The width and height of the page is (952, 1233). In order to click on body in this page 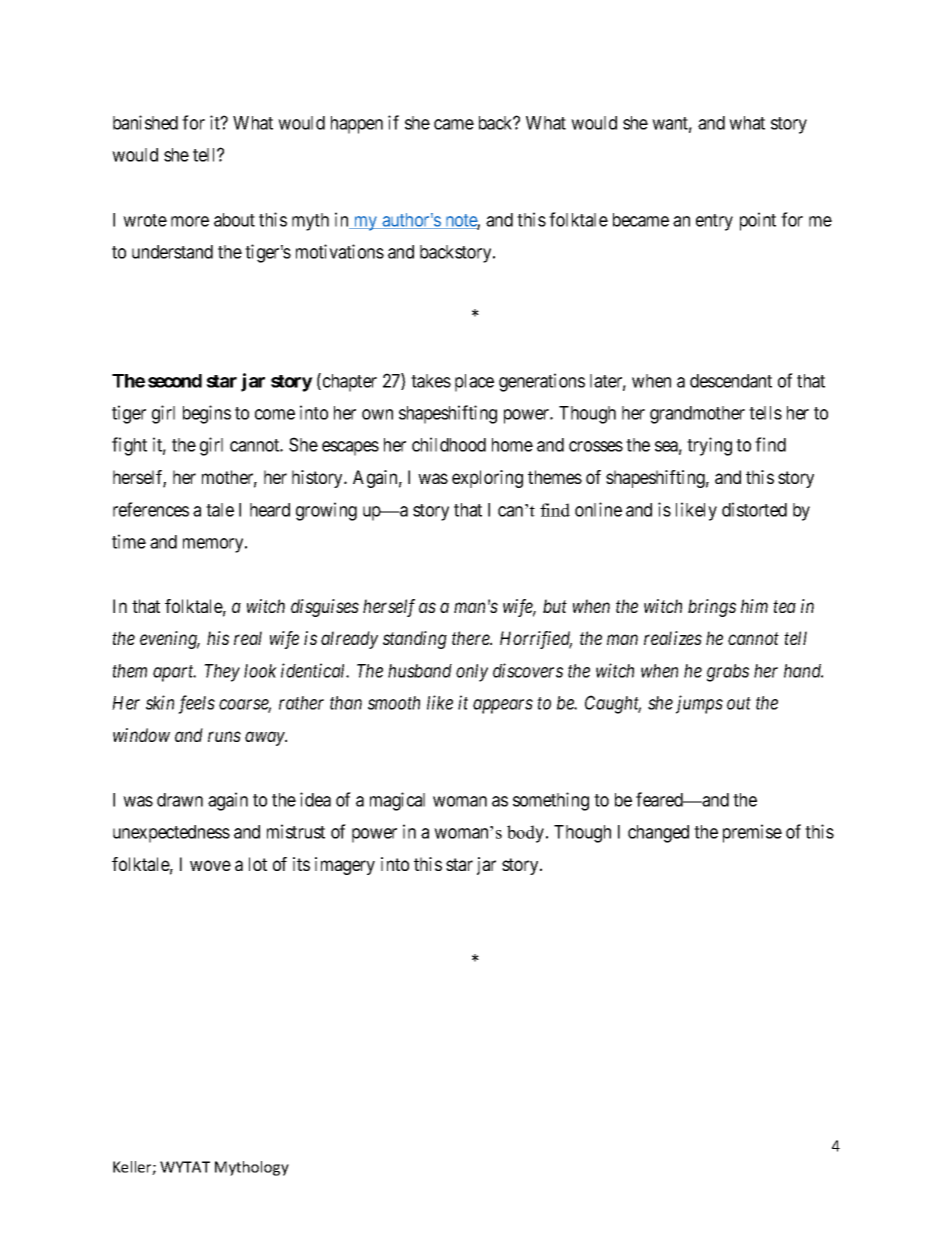, I will do `click(527, 834)`.
